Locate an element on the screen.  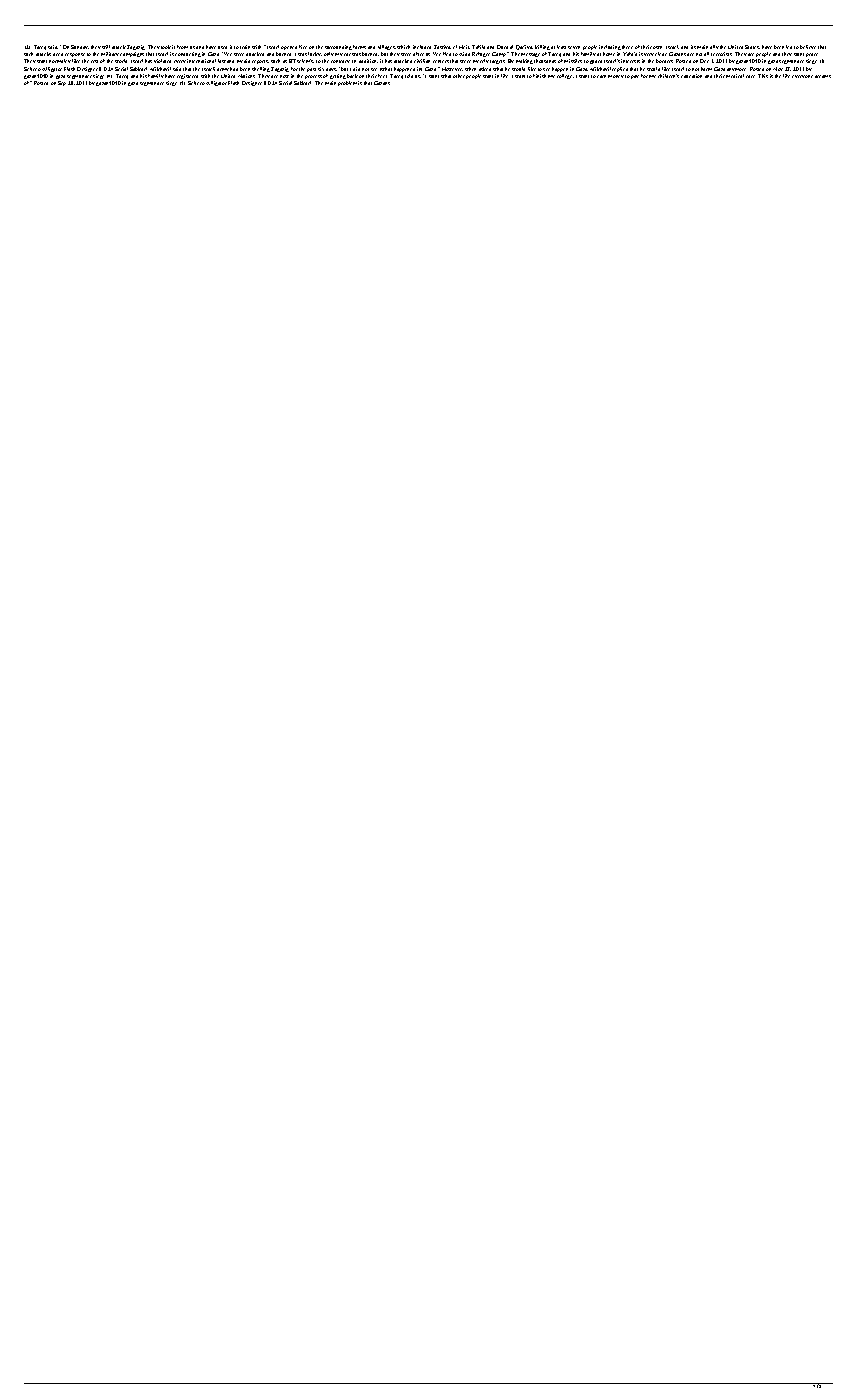
included is located at coordinates (422, 47).
